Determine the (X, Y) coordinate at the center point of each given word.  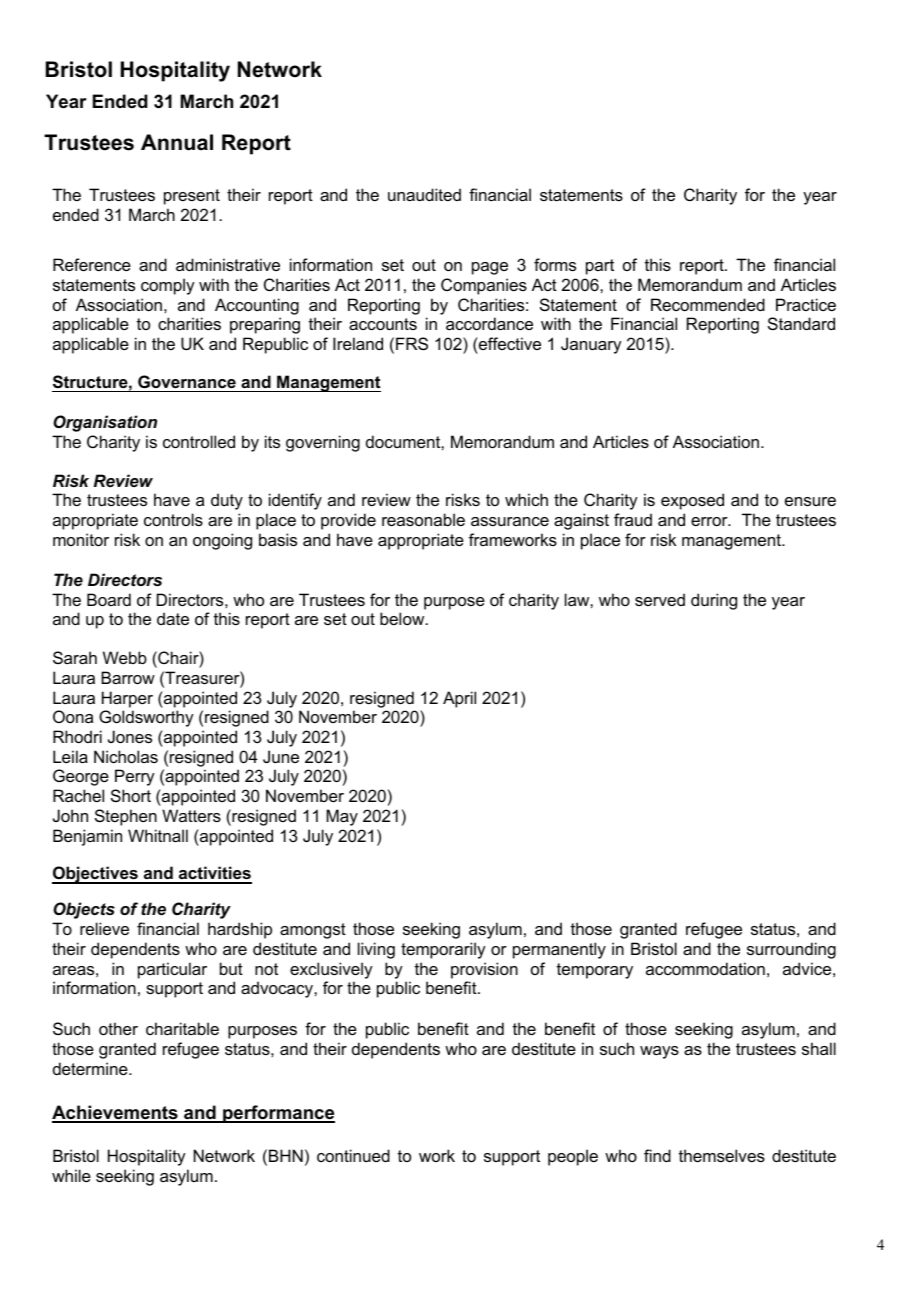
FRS (412, 343)
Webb (125, 657)
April (459, 699)
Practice (806, 304)
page (490, 268)
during (714, 601)
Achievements (116, 1113)
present (192, 197)
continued (353, 1155)
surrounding (791, 950)
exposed (692, 501)
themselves (722, 1155)
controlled (199, 441)
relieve (104, 928)
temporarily (443, 950)
